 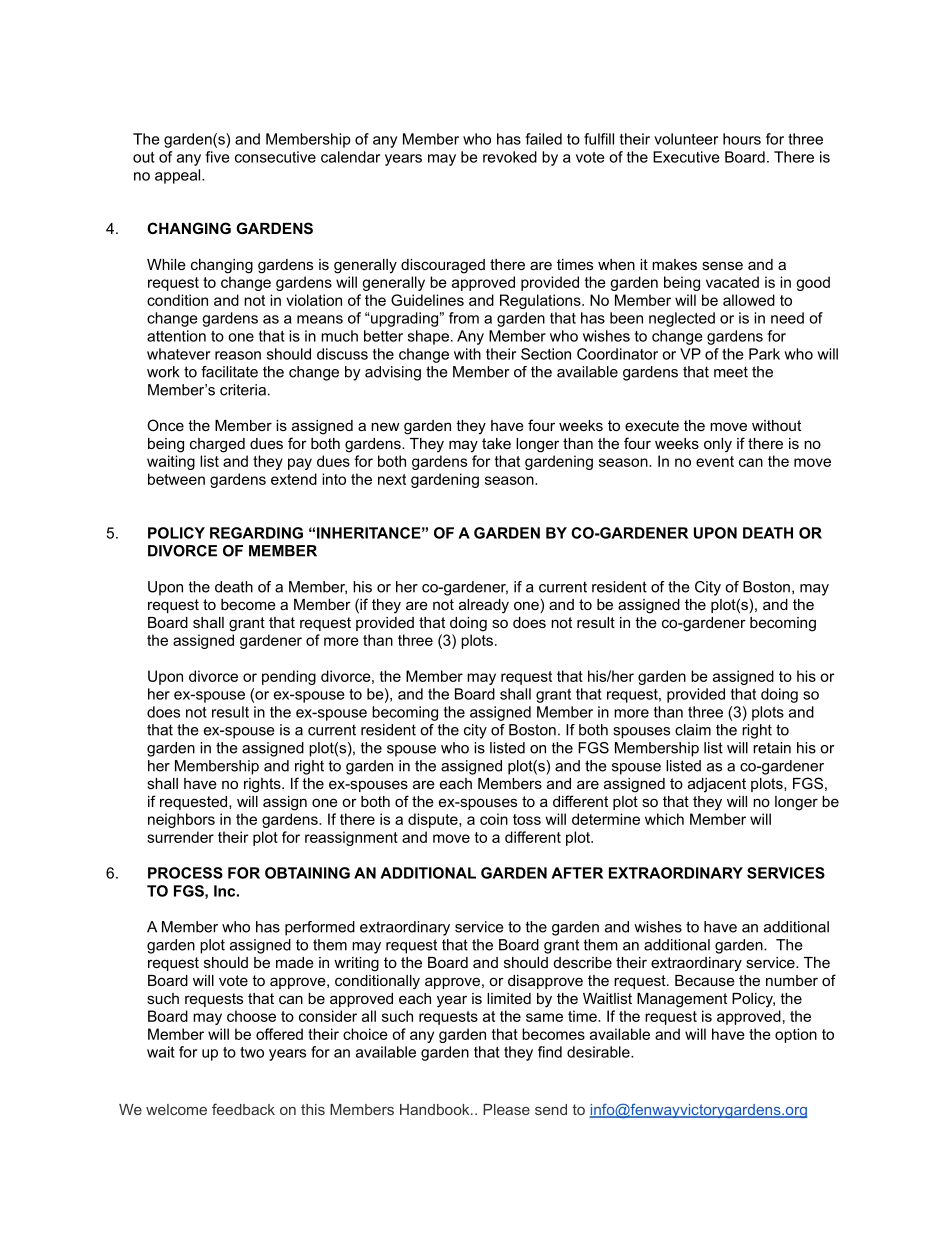 I want to click on revoked, so click(x=510, y=157).
